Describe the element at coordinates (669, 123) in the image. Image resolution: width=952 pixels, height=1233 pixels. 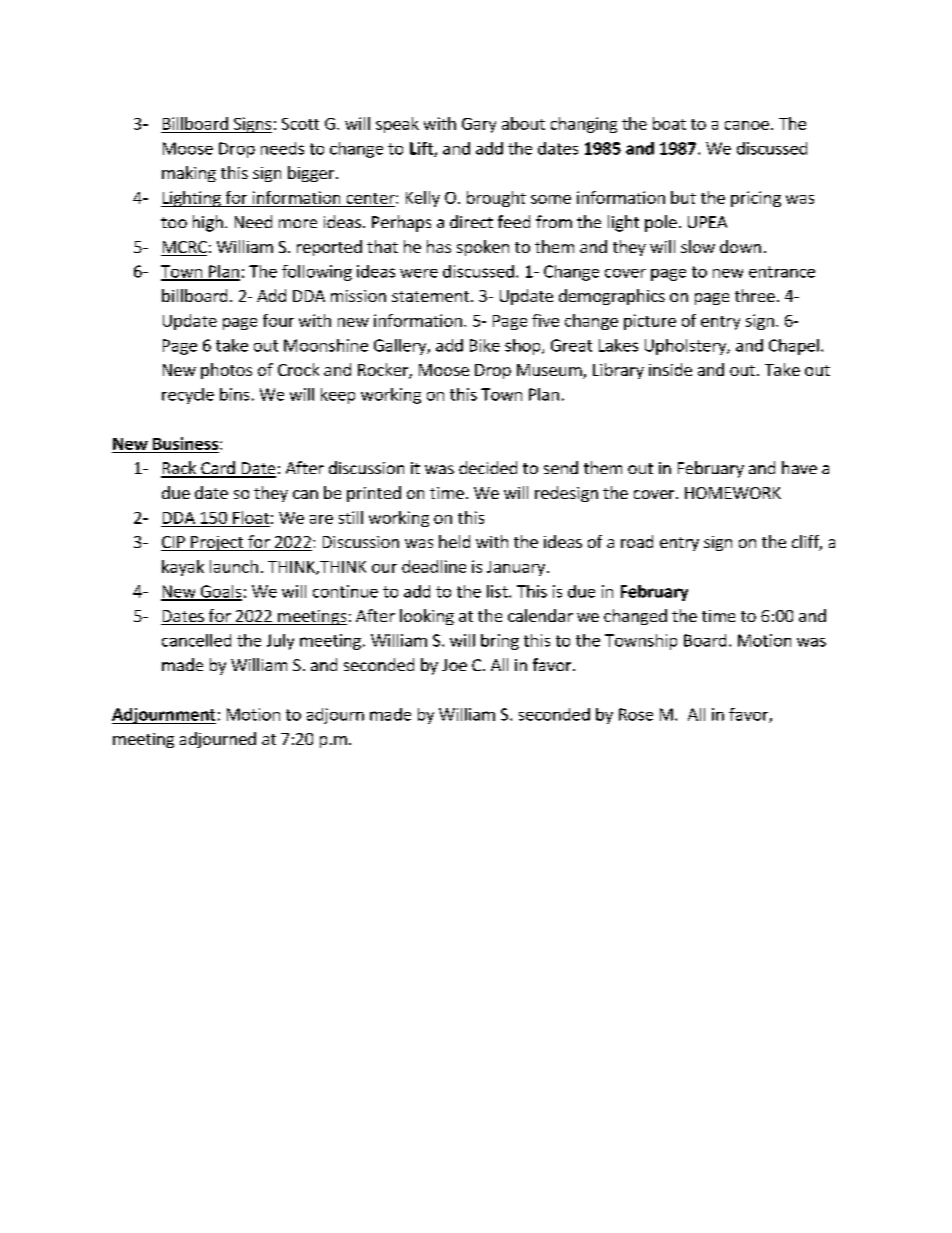
I see `boat` at that location.
